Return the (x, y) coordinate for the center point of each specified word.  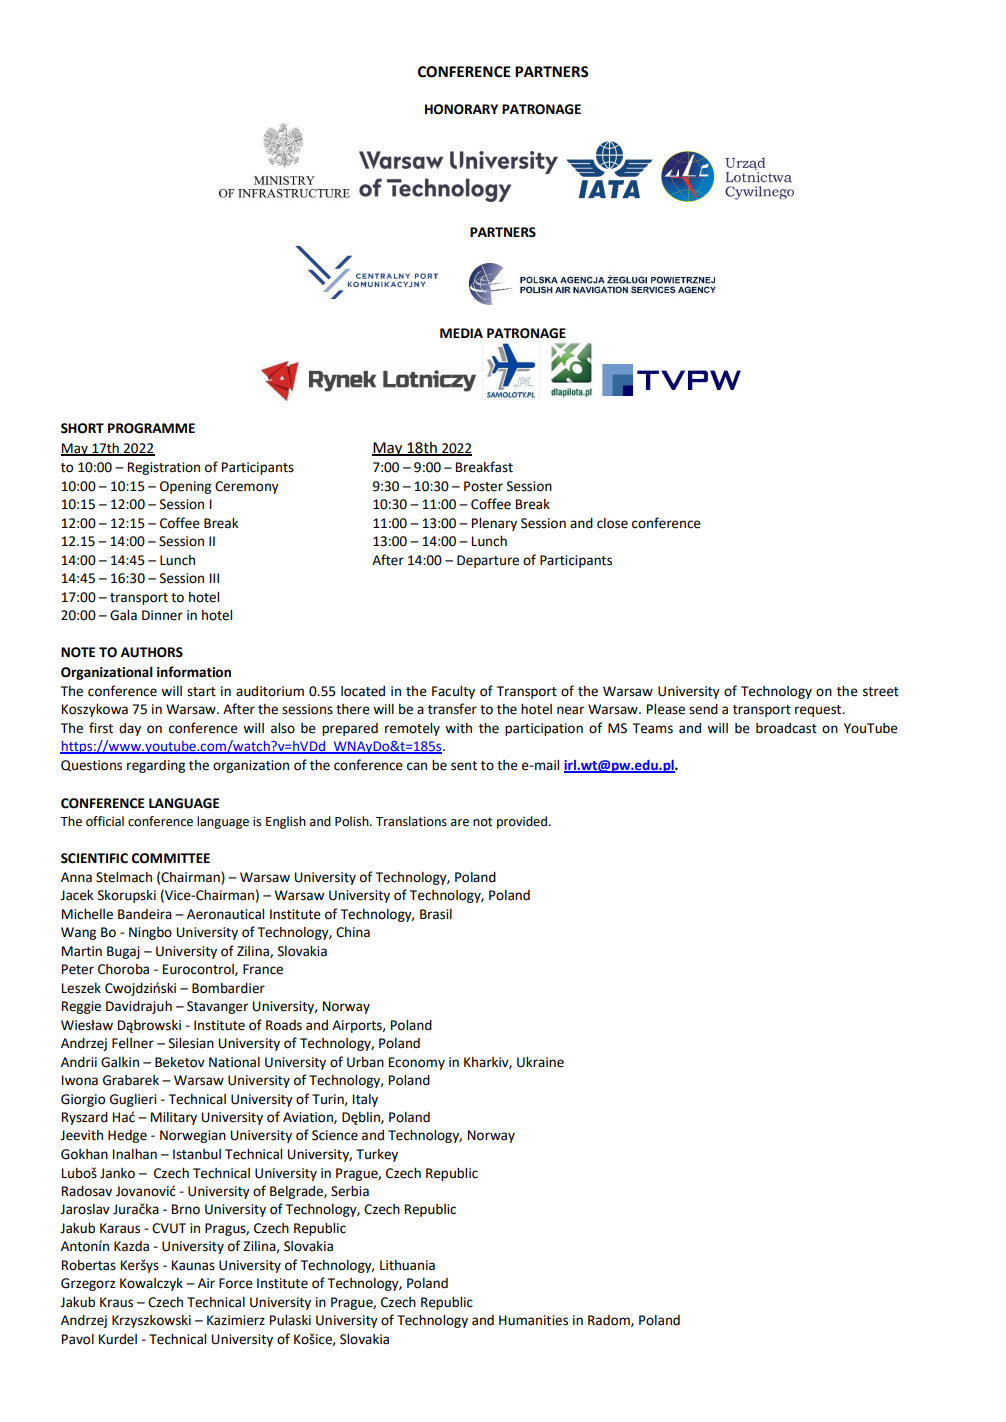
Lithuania (407, 1265)
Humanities (533, 1320)
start (201, 692)
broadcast (786, 728)
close (612, 523)
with (458, 728)
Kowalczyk (151, 1284)
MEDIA (461, 333)
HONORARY (461, 109)
